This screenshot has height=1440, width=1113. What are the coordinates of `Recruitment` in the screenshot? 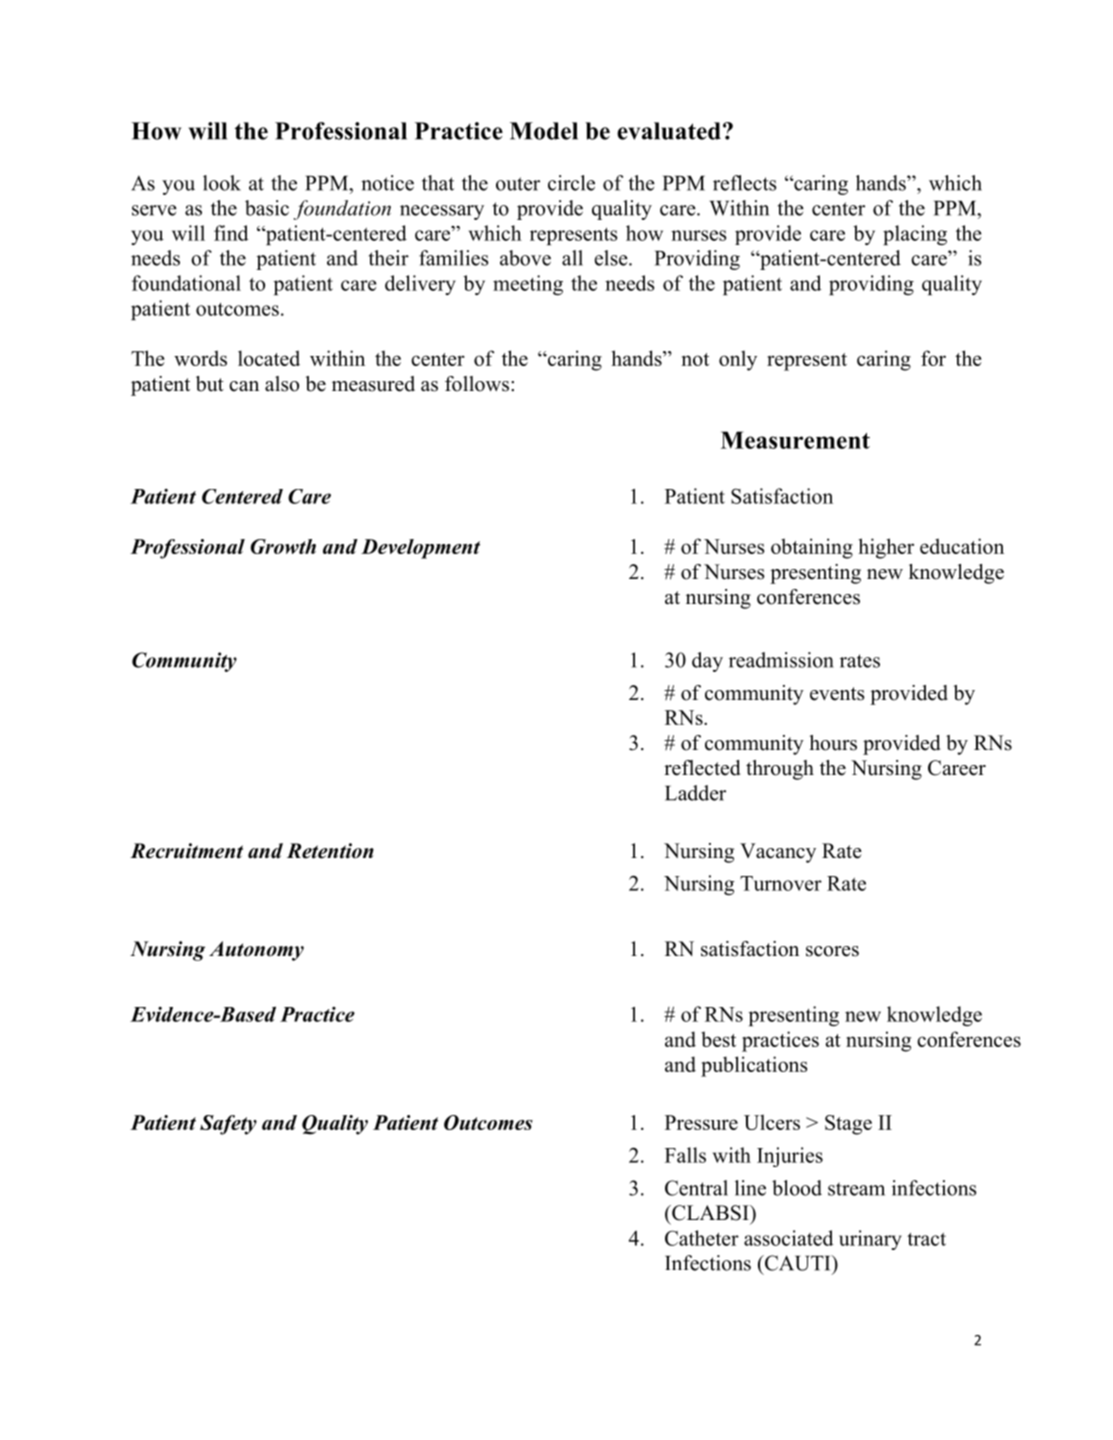 It's located at (186, 851).
